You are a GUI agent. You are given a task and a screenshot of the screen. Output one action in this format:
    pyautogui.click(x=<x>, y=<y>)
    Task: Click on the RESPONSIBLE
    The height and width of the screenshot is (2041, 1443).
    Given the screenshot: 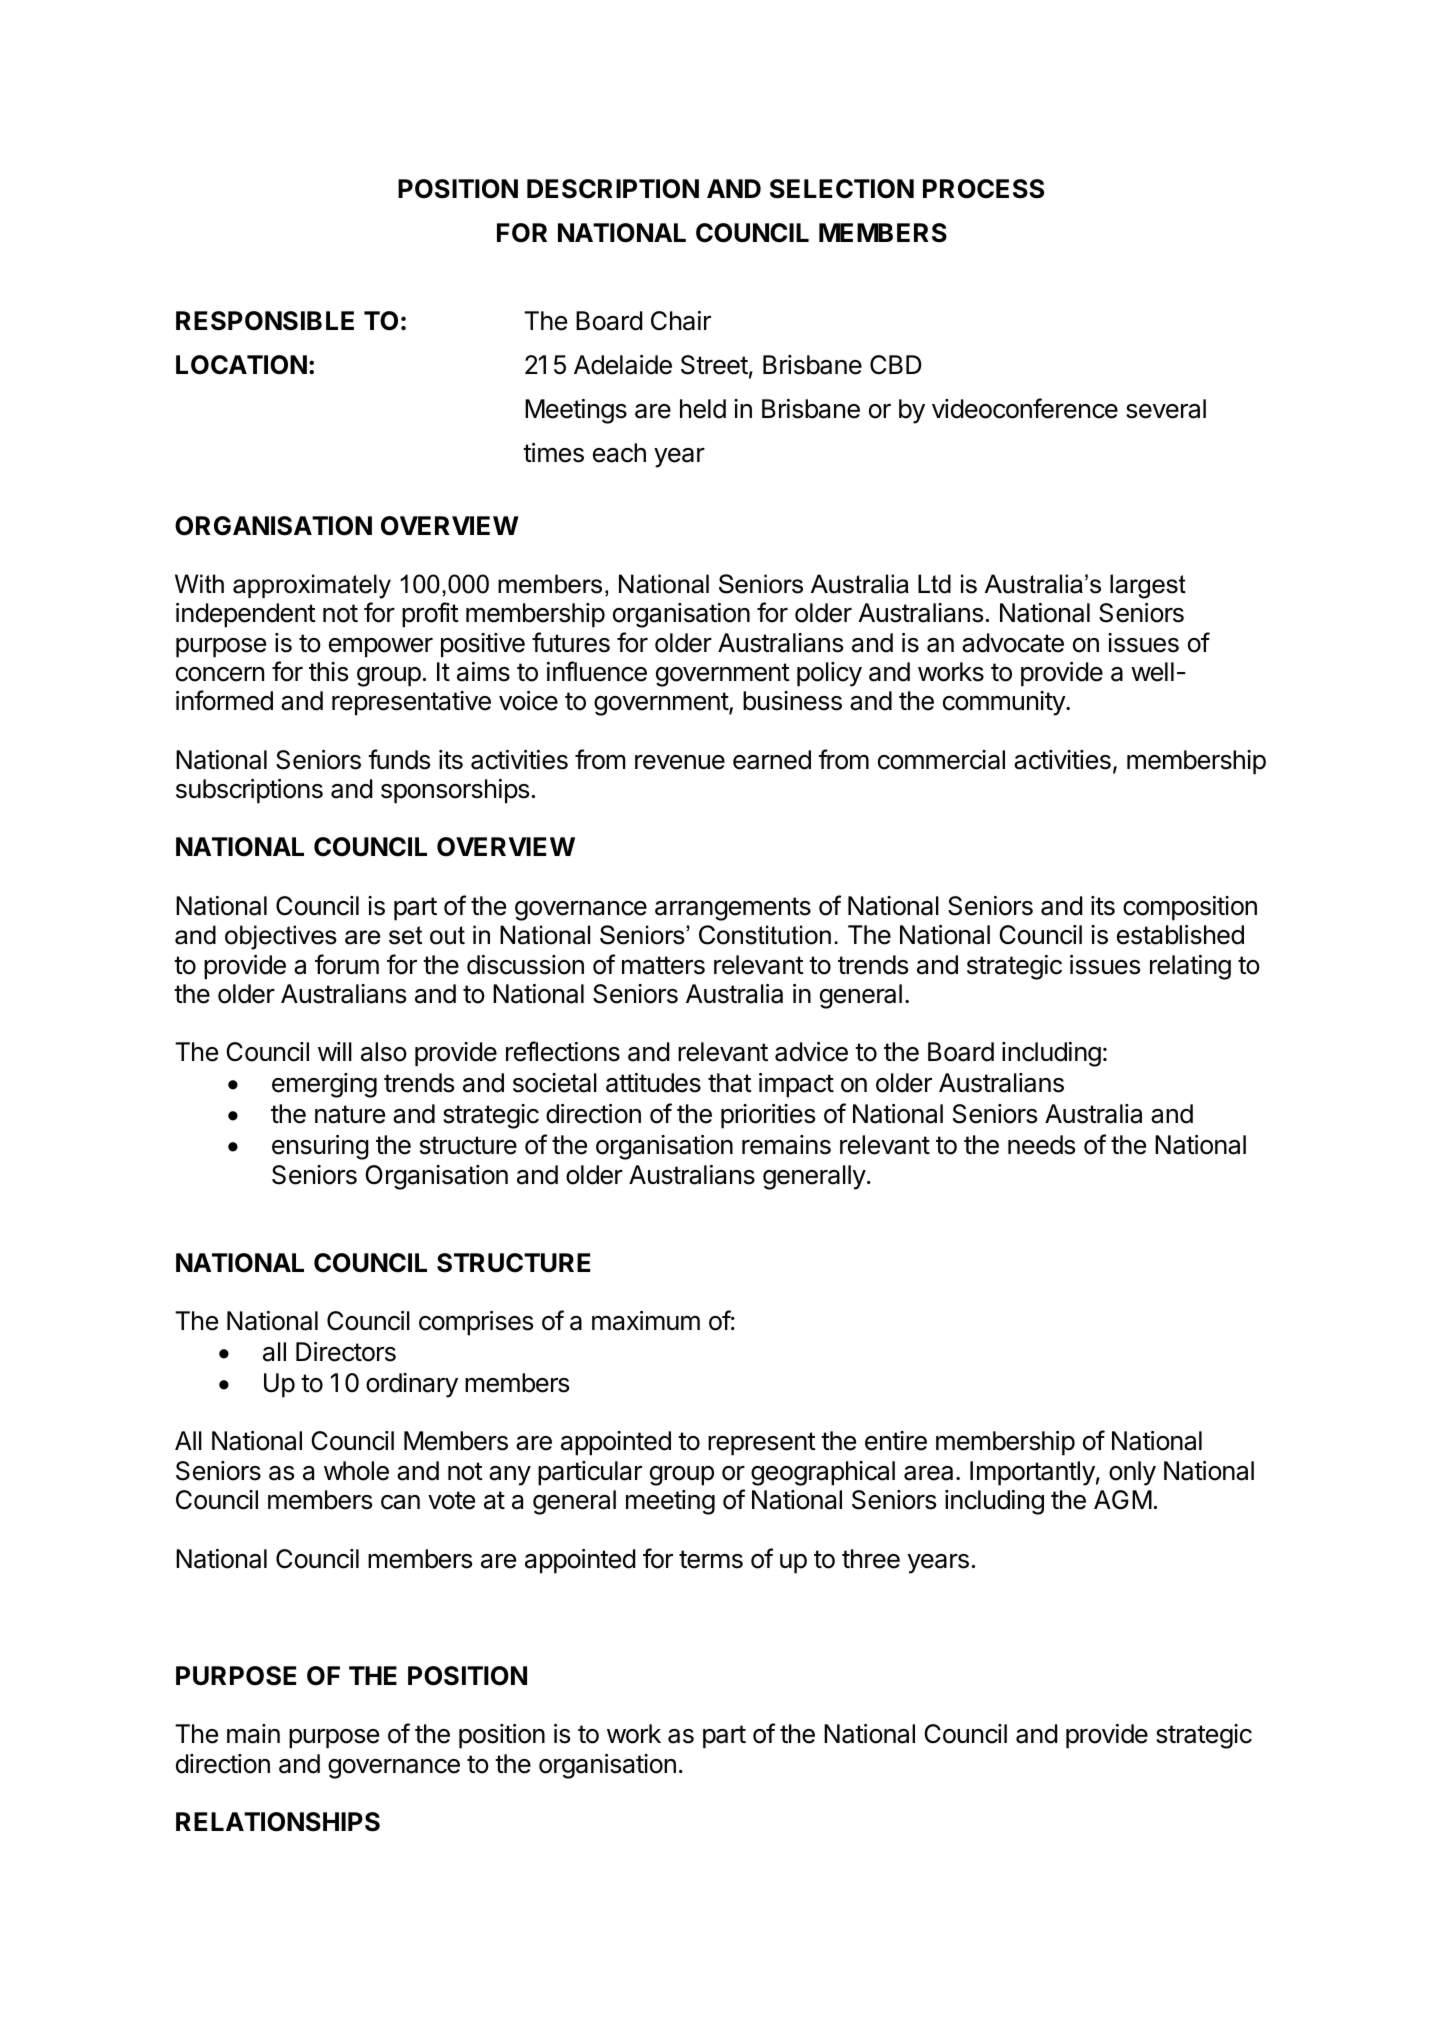 What is the action you would take?
    pyautogui.click(x=265, y=321)
